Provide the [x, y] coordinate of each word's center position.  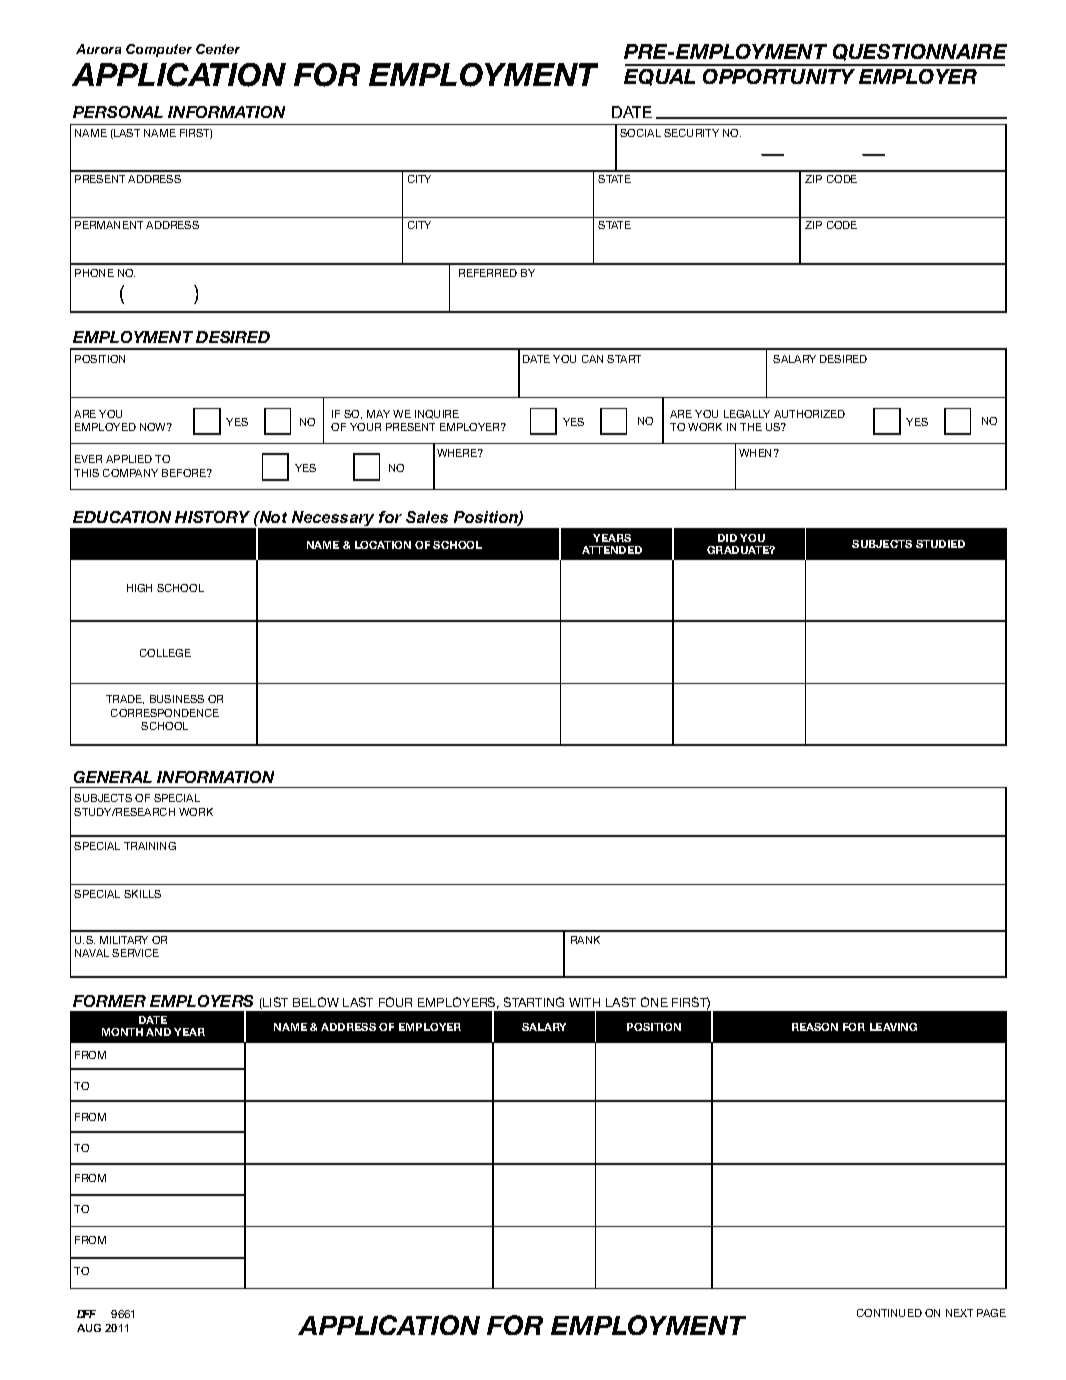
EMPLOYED [105, 427]
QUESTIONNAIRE [920, 52]
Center [218, 49]
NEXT [959, 1313]
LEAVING [893, 1027]
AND [158, 1032]
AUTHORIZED [809, 414]
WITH [584, 1002]
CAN [592, 359]
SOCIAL [640, 133]
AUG [89, 1328]
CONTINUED [889, 1313]
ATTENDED [612, 550]
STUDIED [940, 544]
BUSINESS [177, 699]
